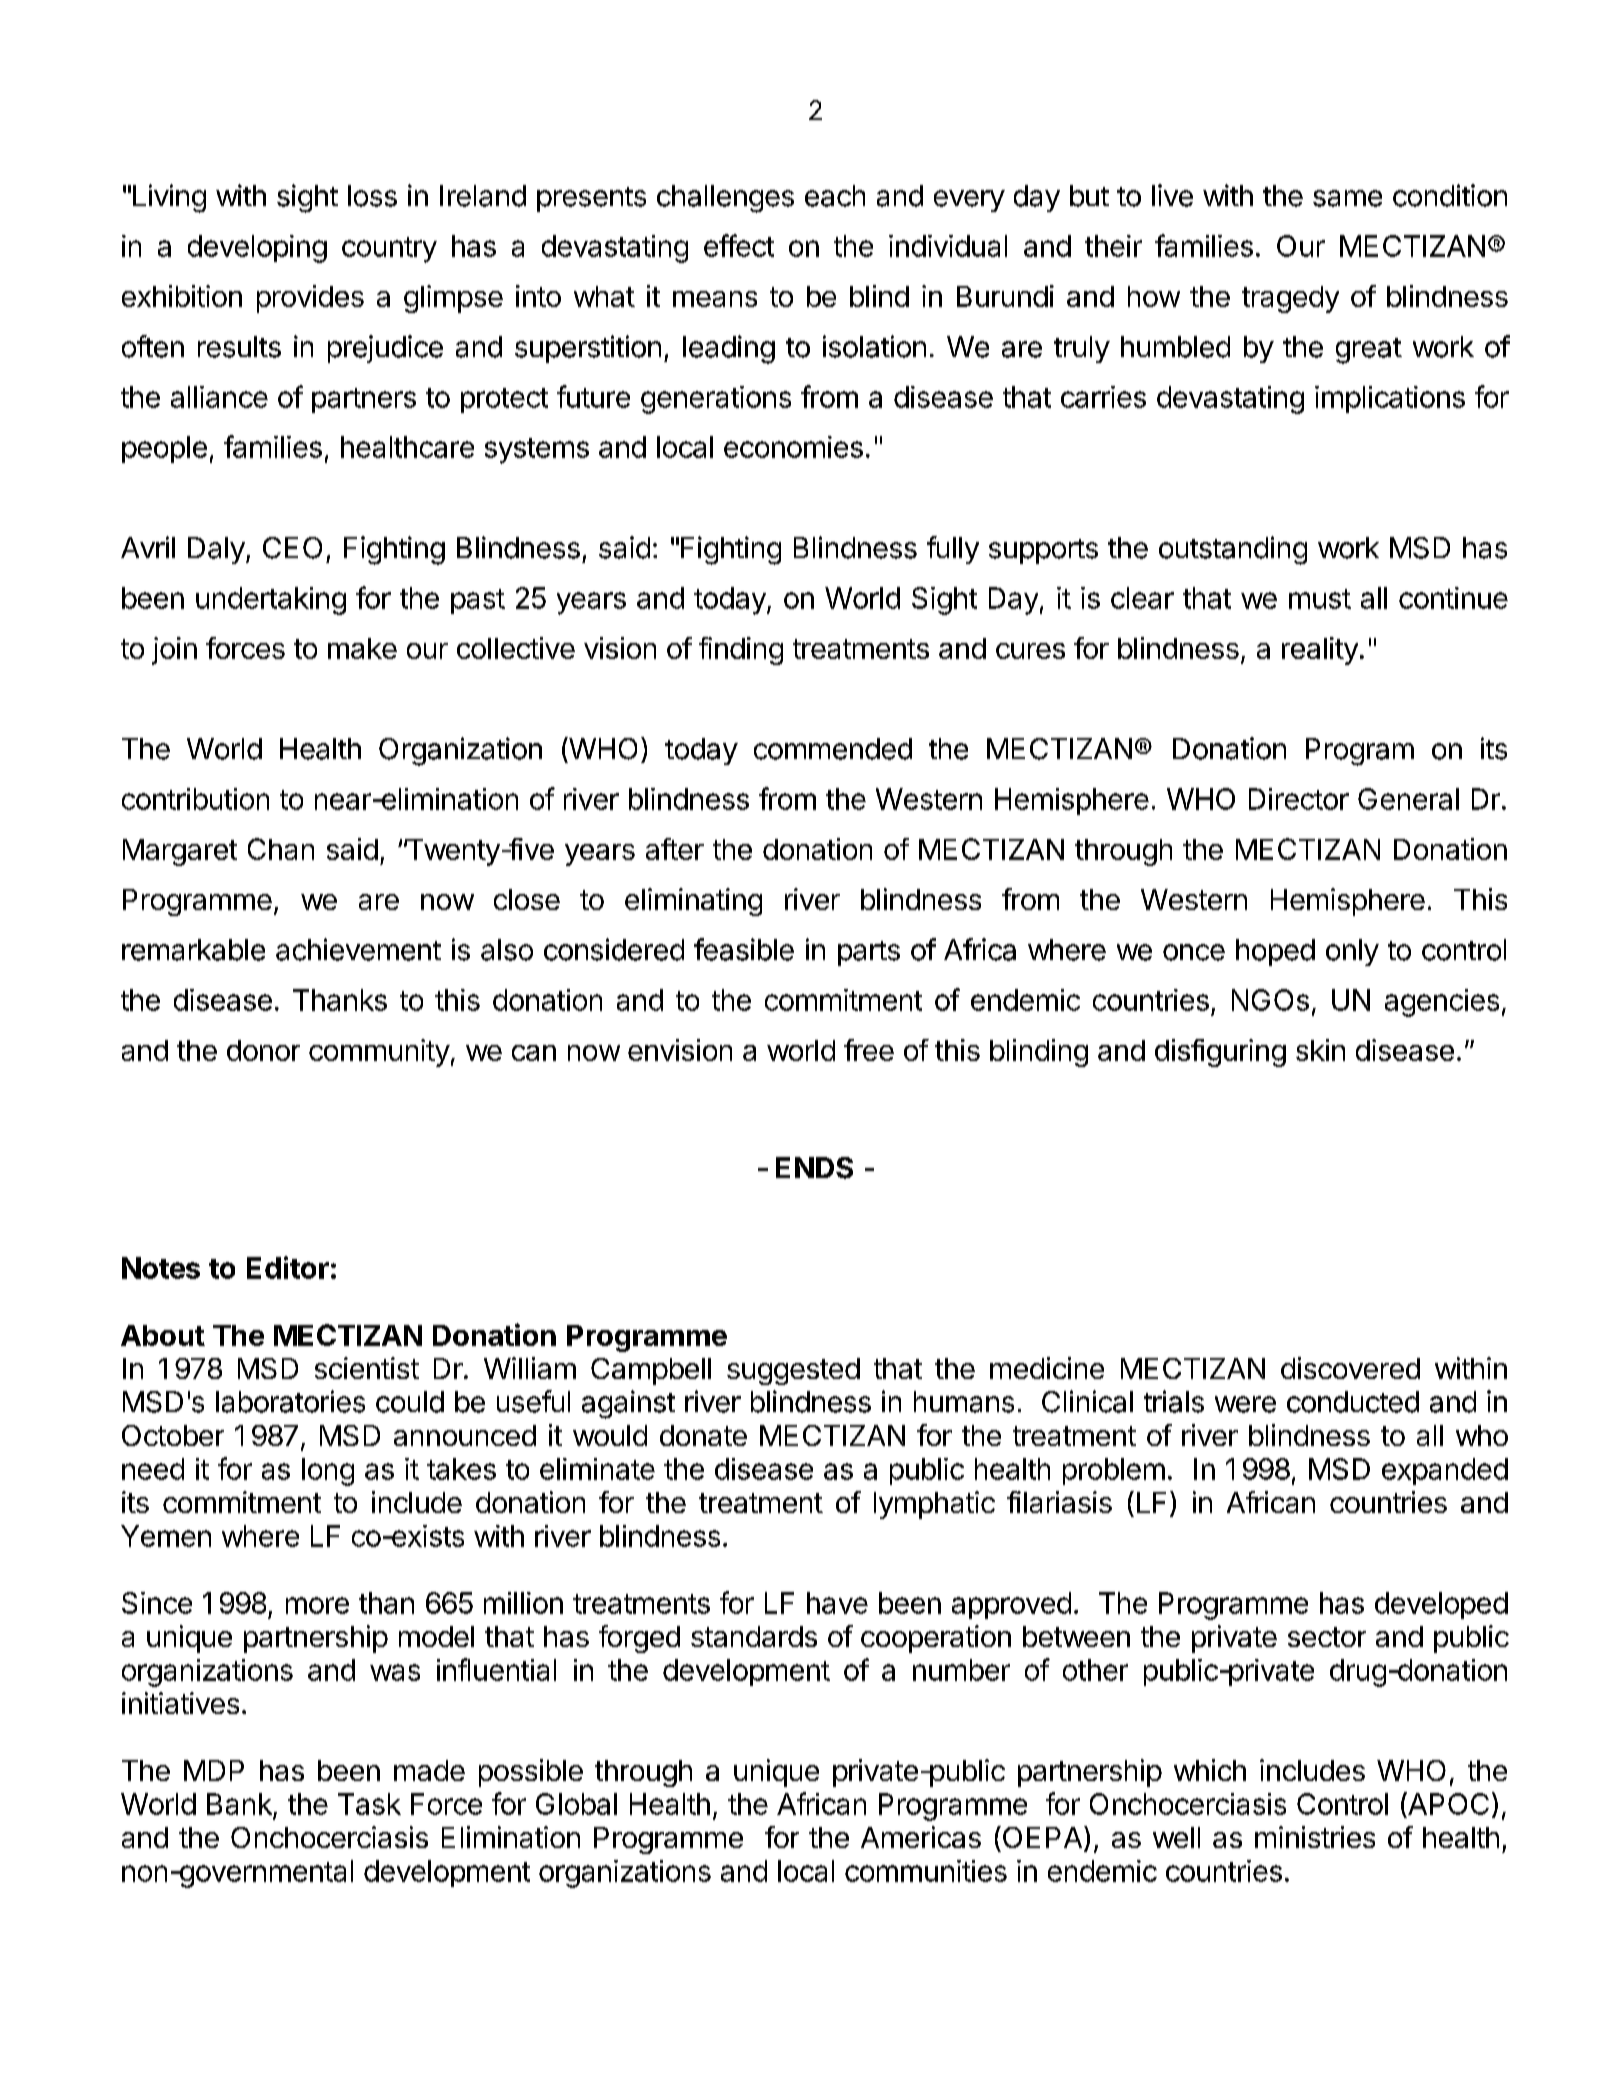 This screenshot has width=1621, height=2098. Describe the element at coordinates (869, 1050) in the screenshot. I see `free` at that location.
